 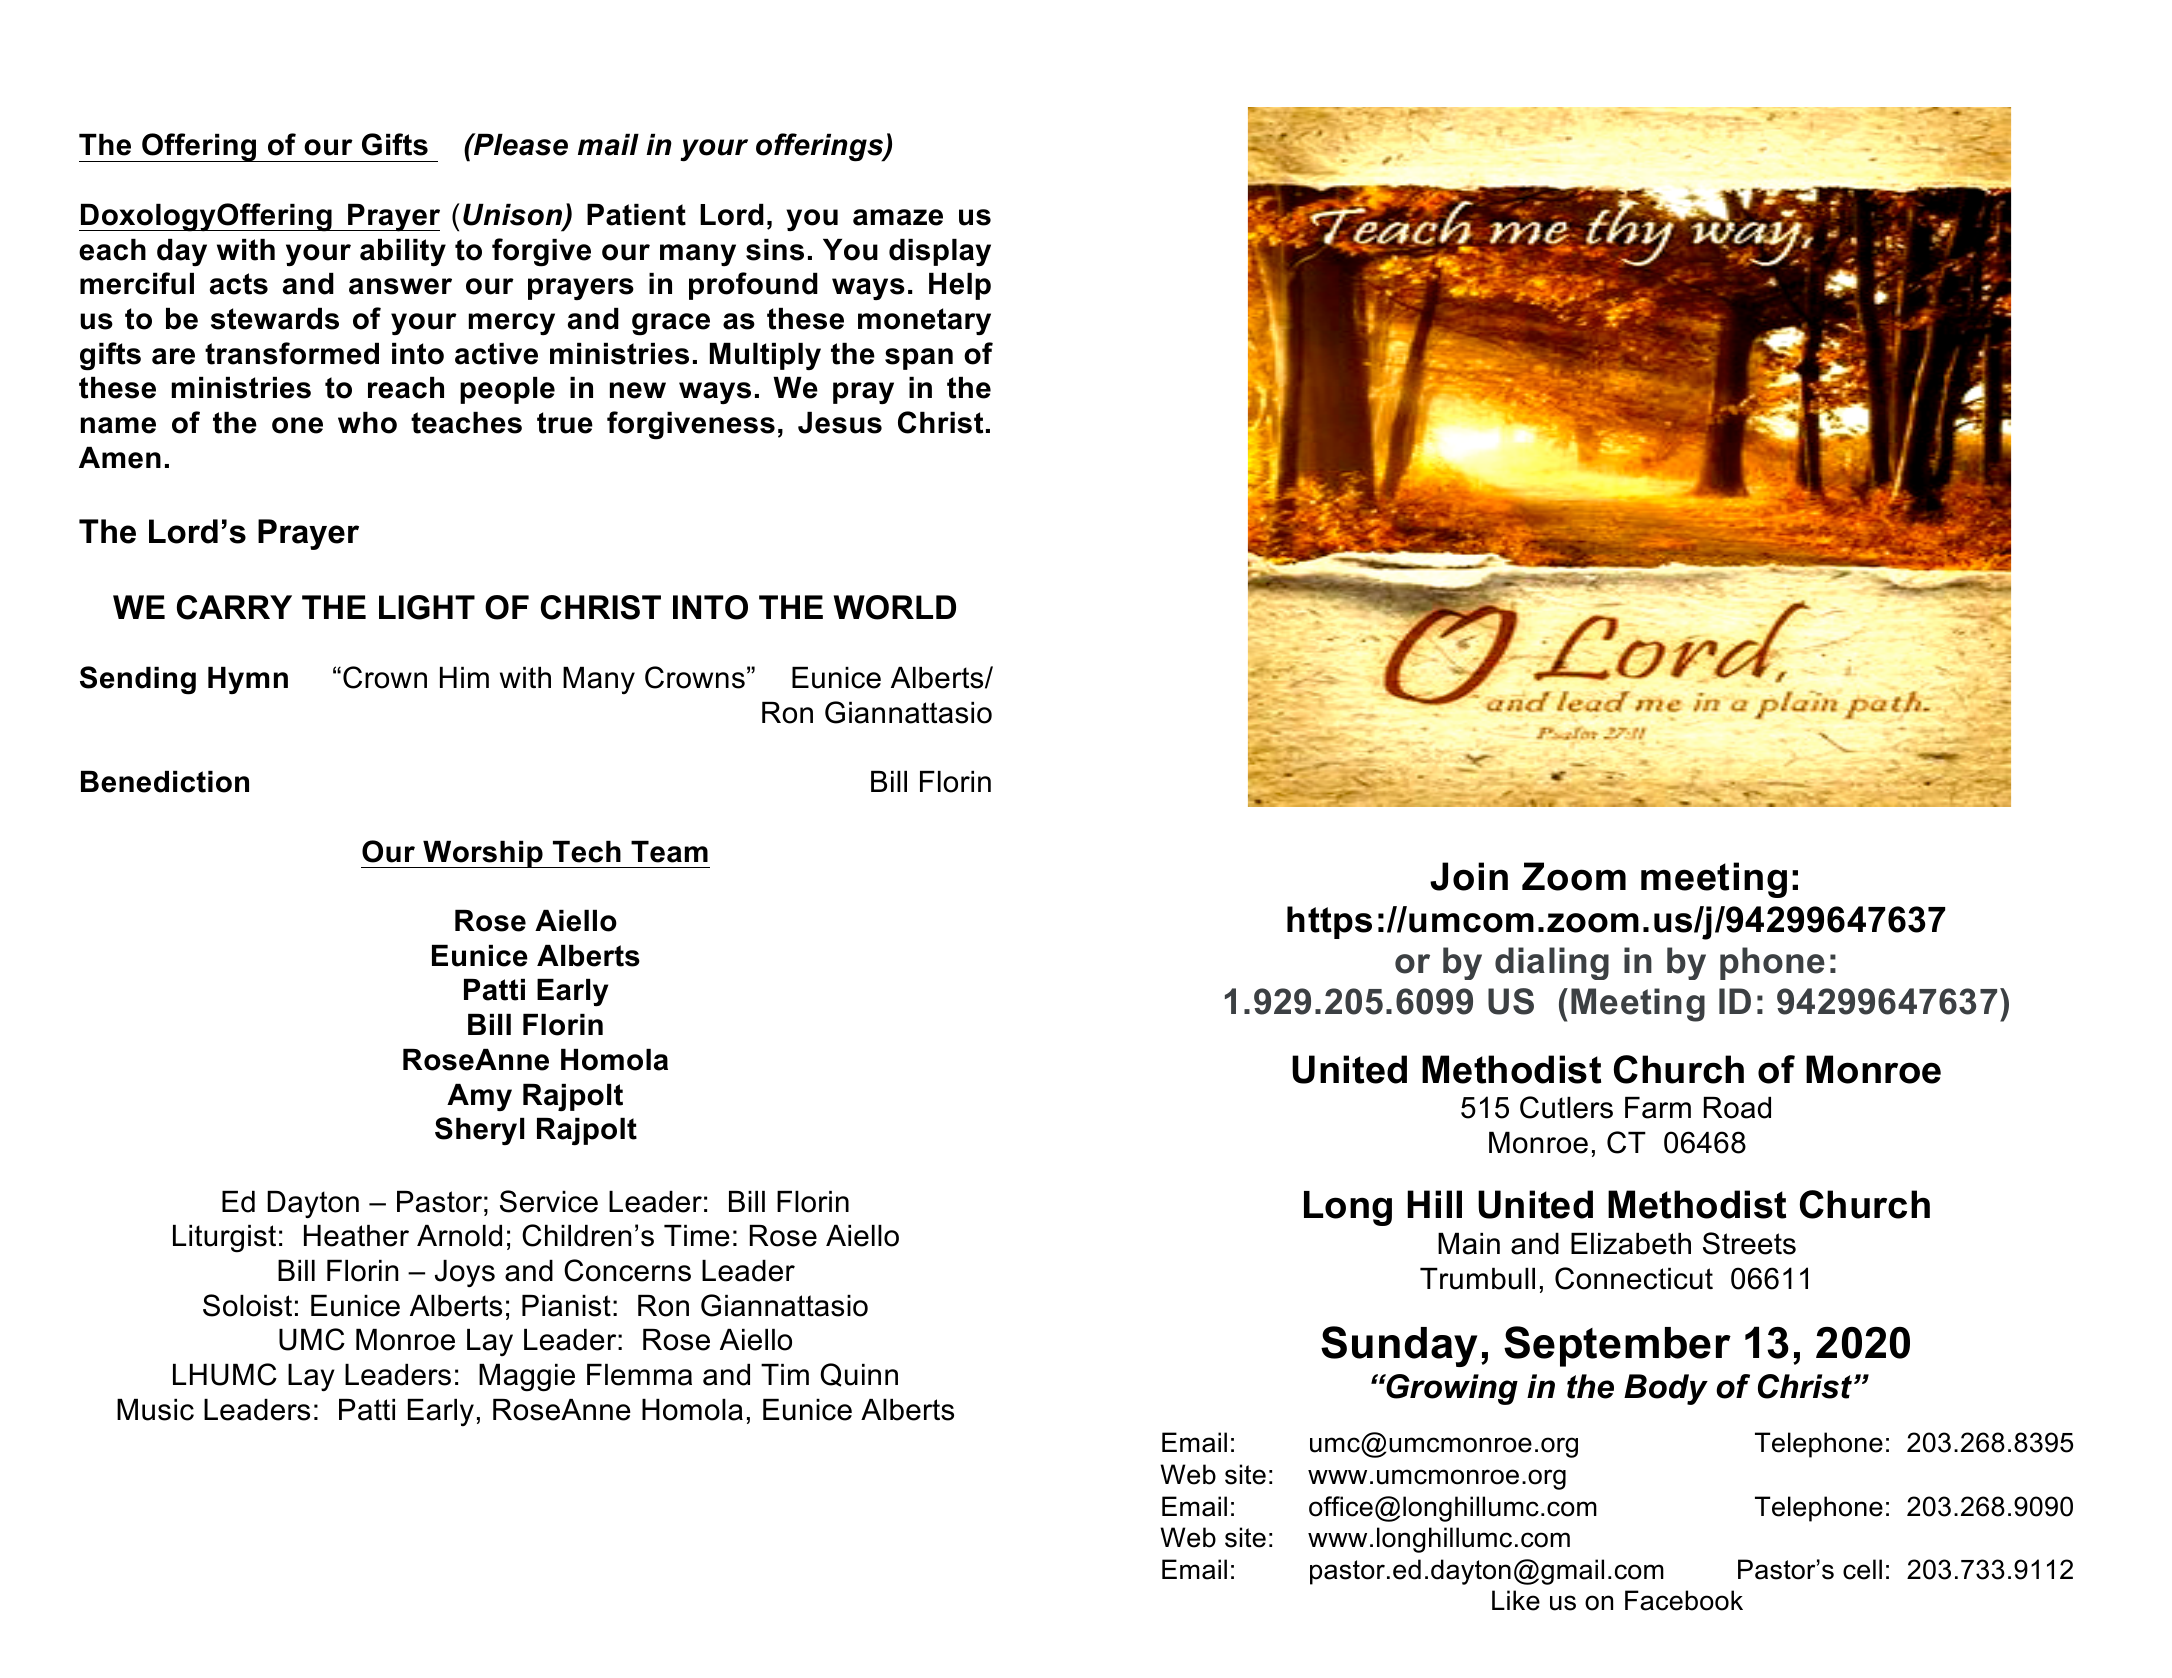 What do you see at coordinates (859, 1375) in the document?
I see `Quinn` at bounding box center [859, 1375].
